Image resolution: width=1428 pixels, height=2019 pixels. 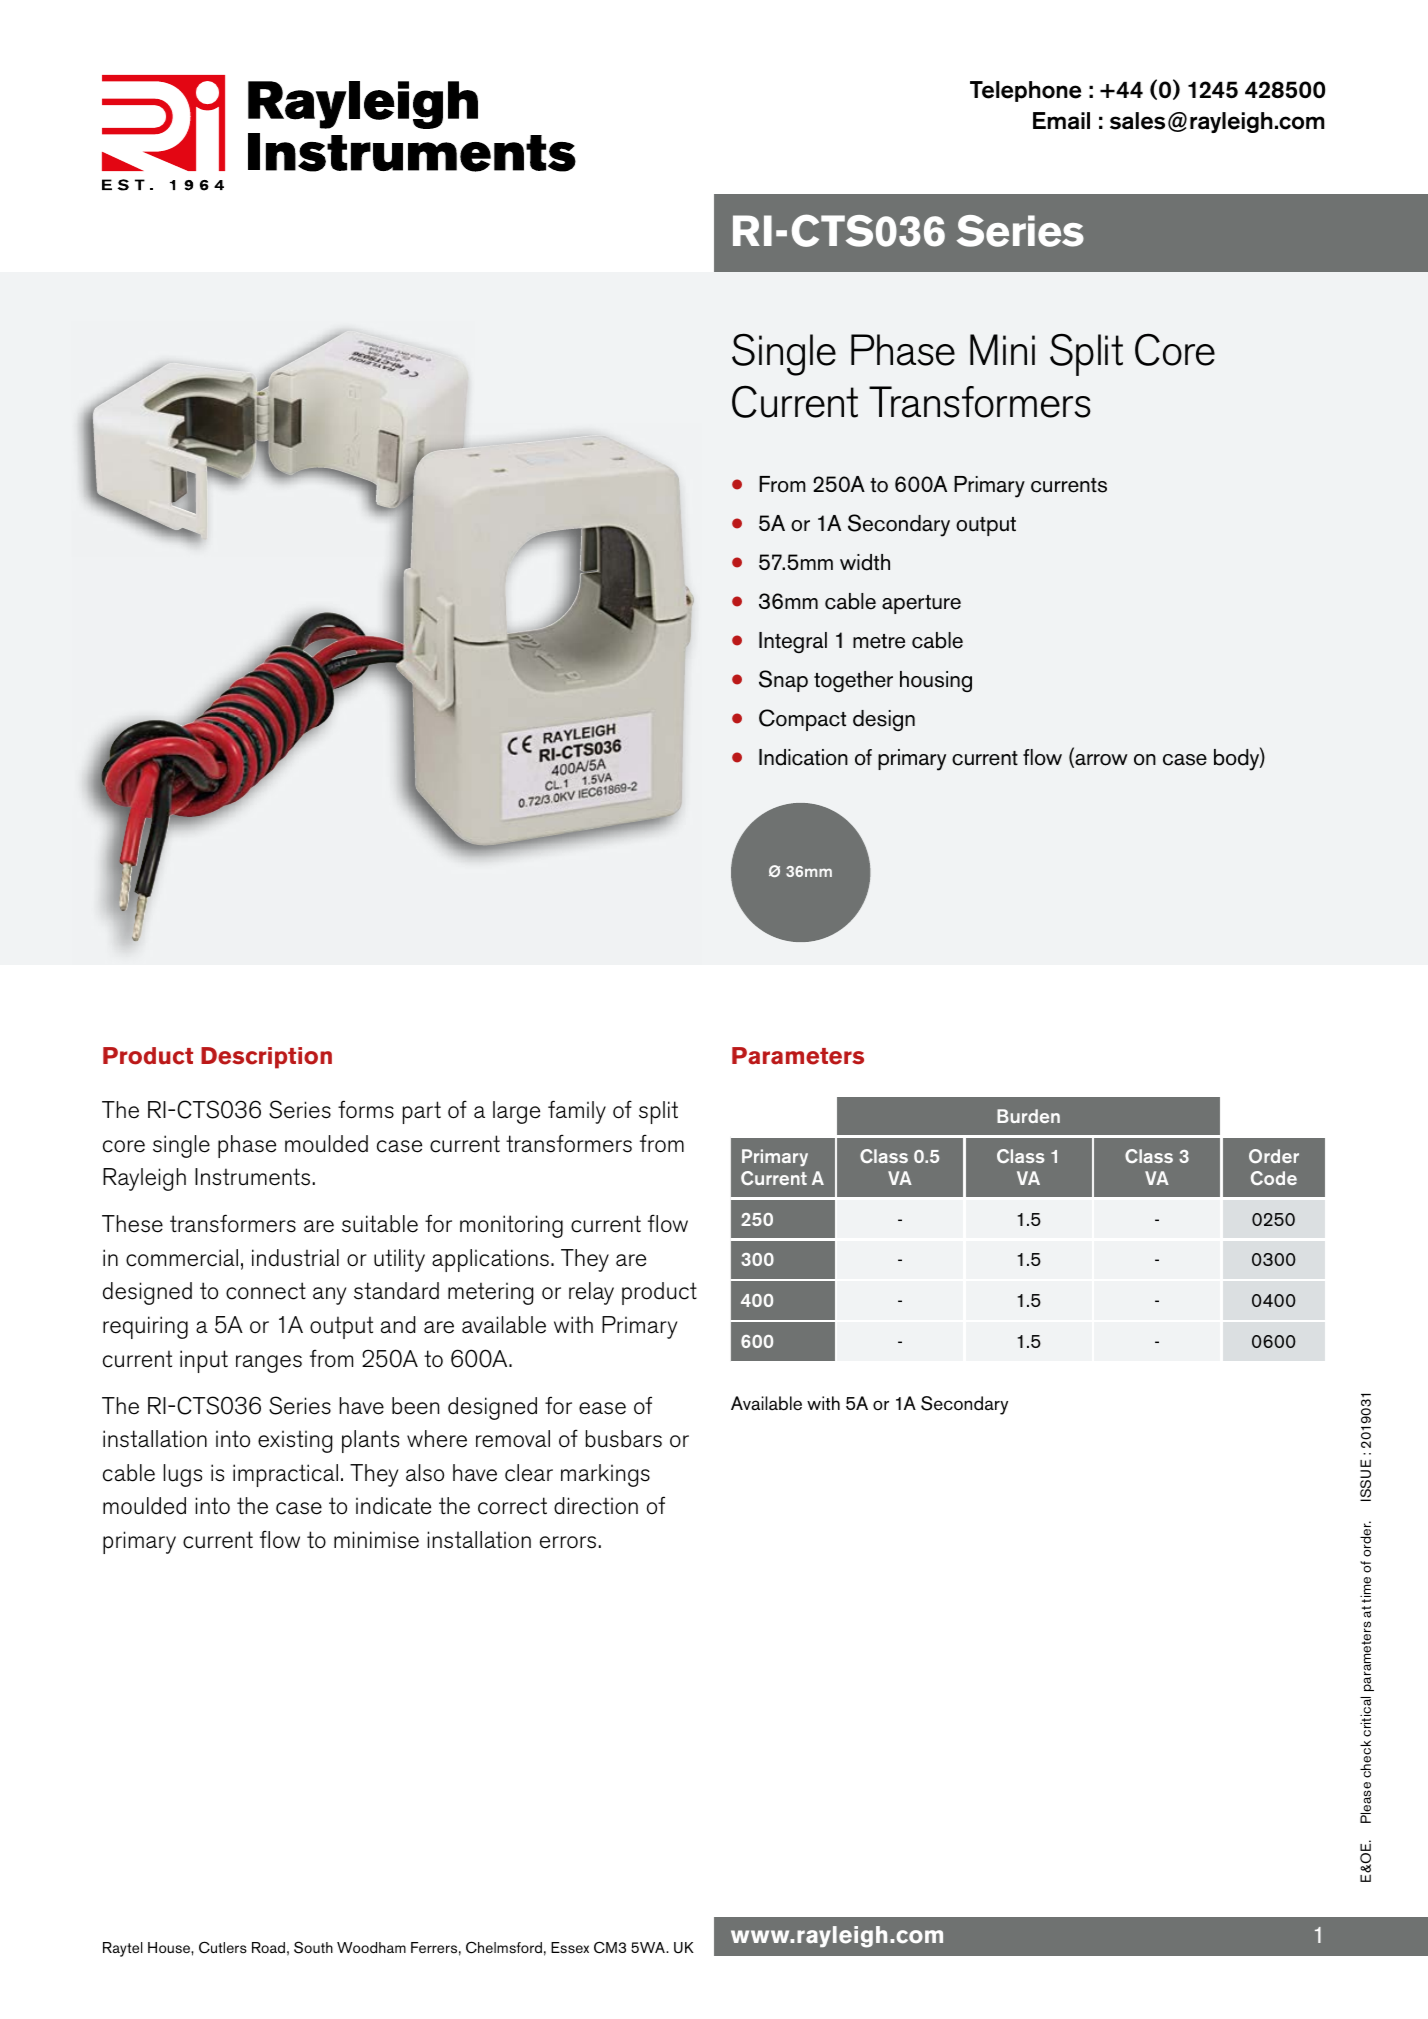 What do you see at coordinates (921, 604) in the document?
I see `aperture` at bounding box center [921, 604].
